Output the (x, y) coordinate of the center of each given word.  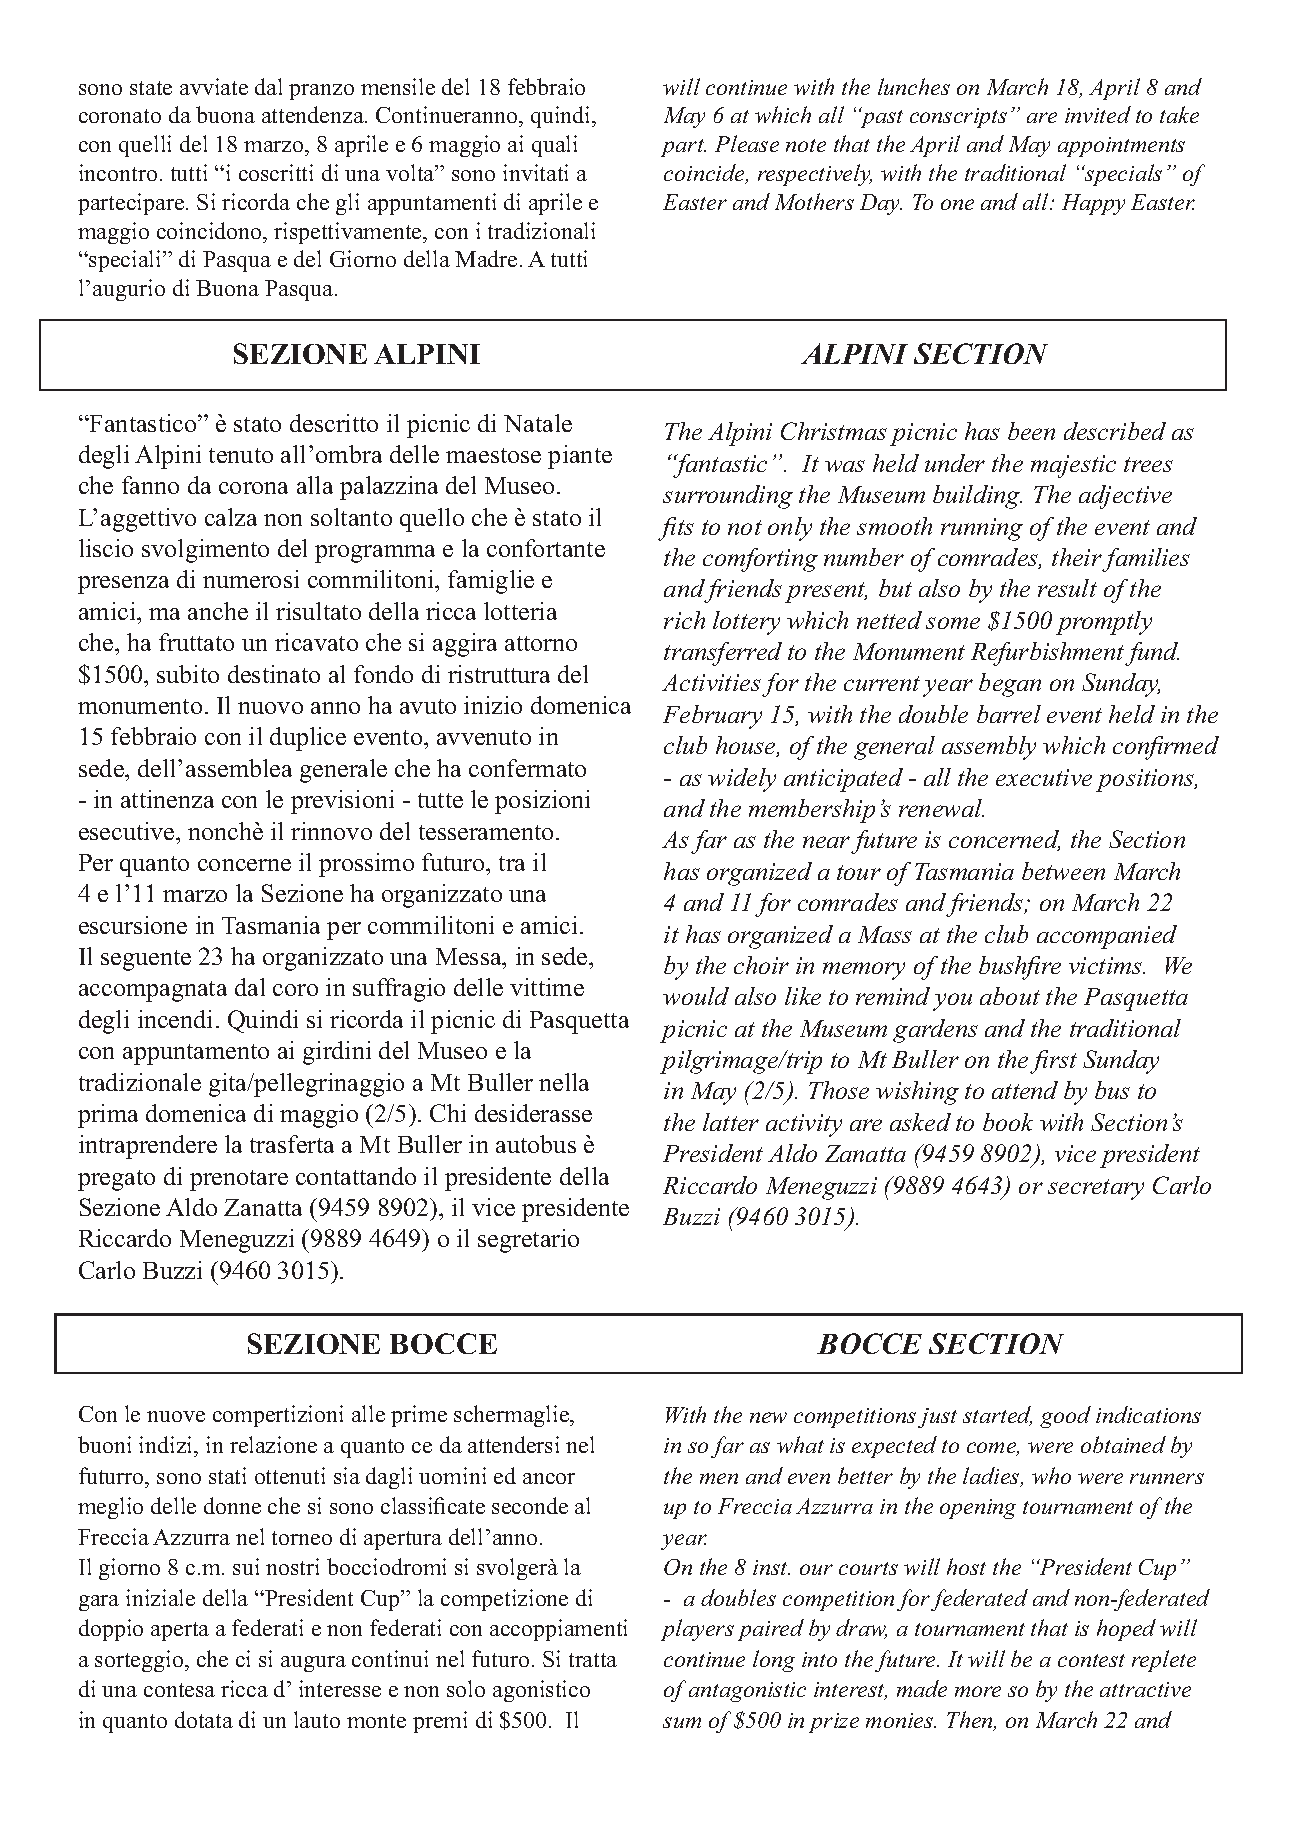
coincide (705, 174)
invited (1098, 114)
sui (246, 1566)
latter (731, 1122)
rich (684, 620)
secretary (1096, 1189)
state (151, 88)
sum (682, 1722)
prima (108, 1116)
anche (218, 611)
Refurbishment (1049, 654)
